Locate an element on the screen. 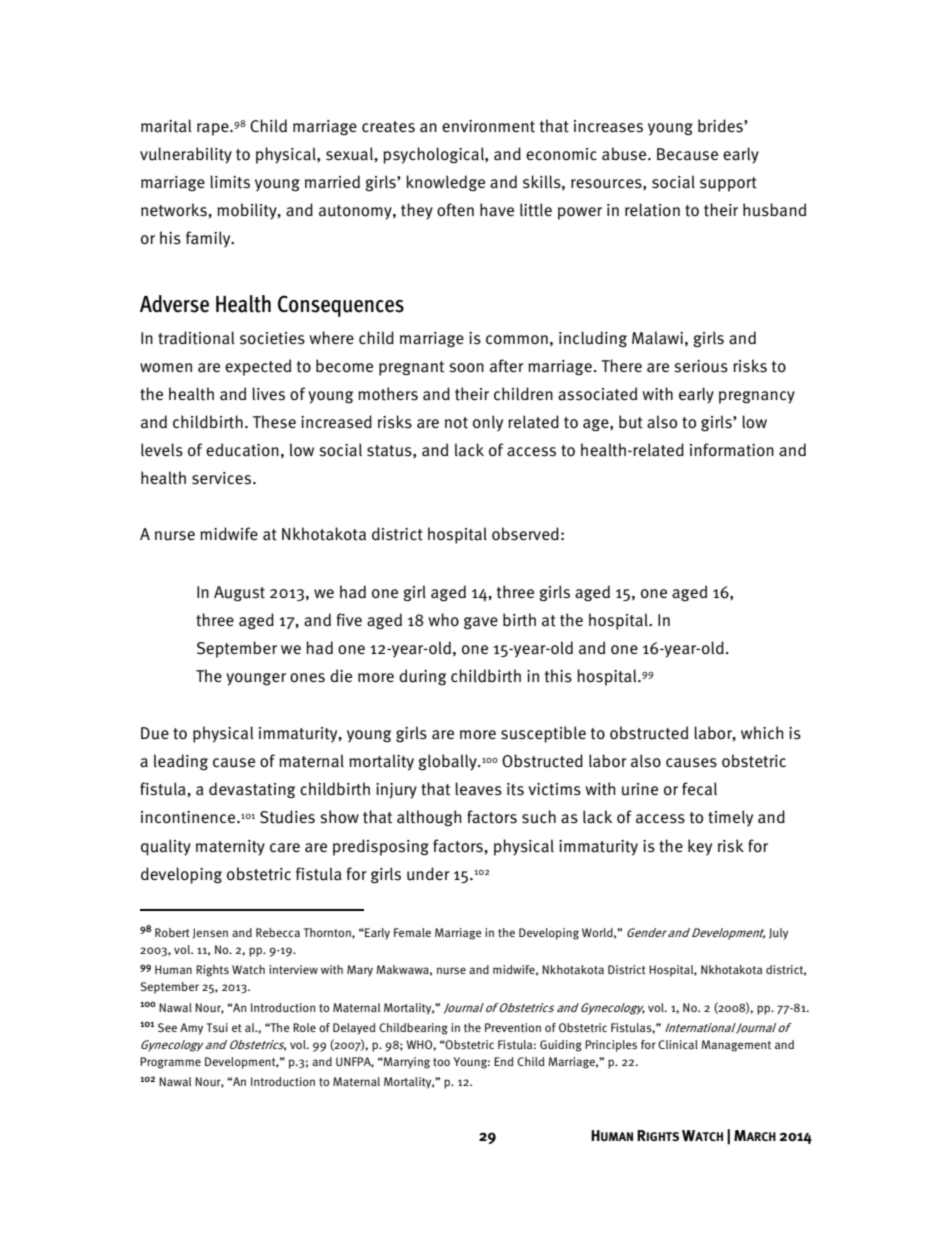 This screenshot has height=1233, width=952. psychological is located at coordinates (434, 155).
